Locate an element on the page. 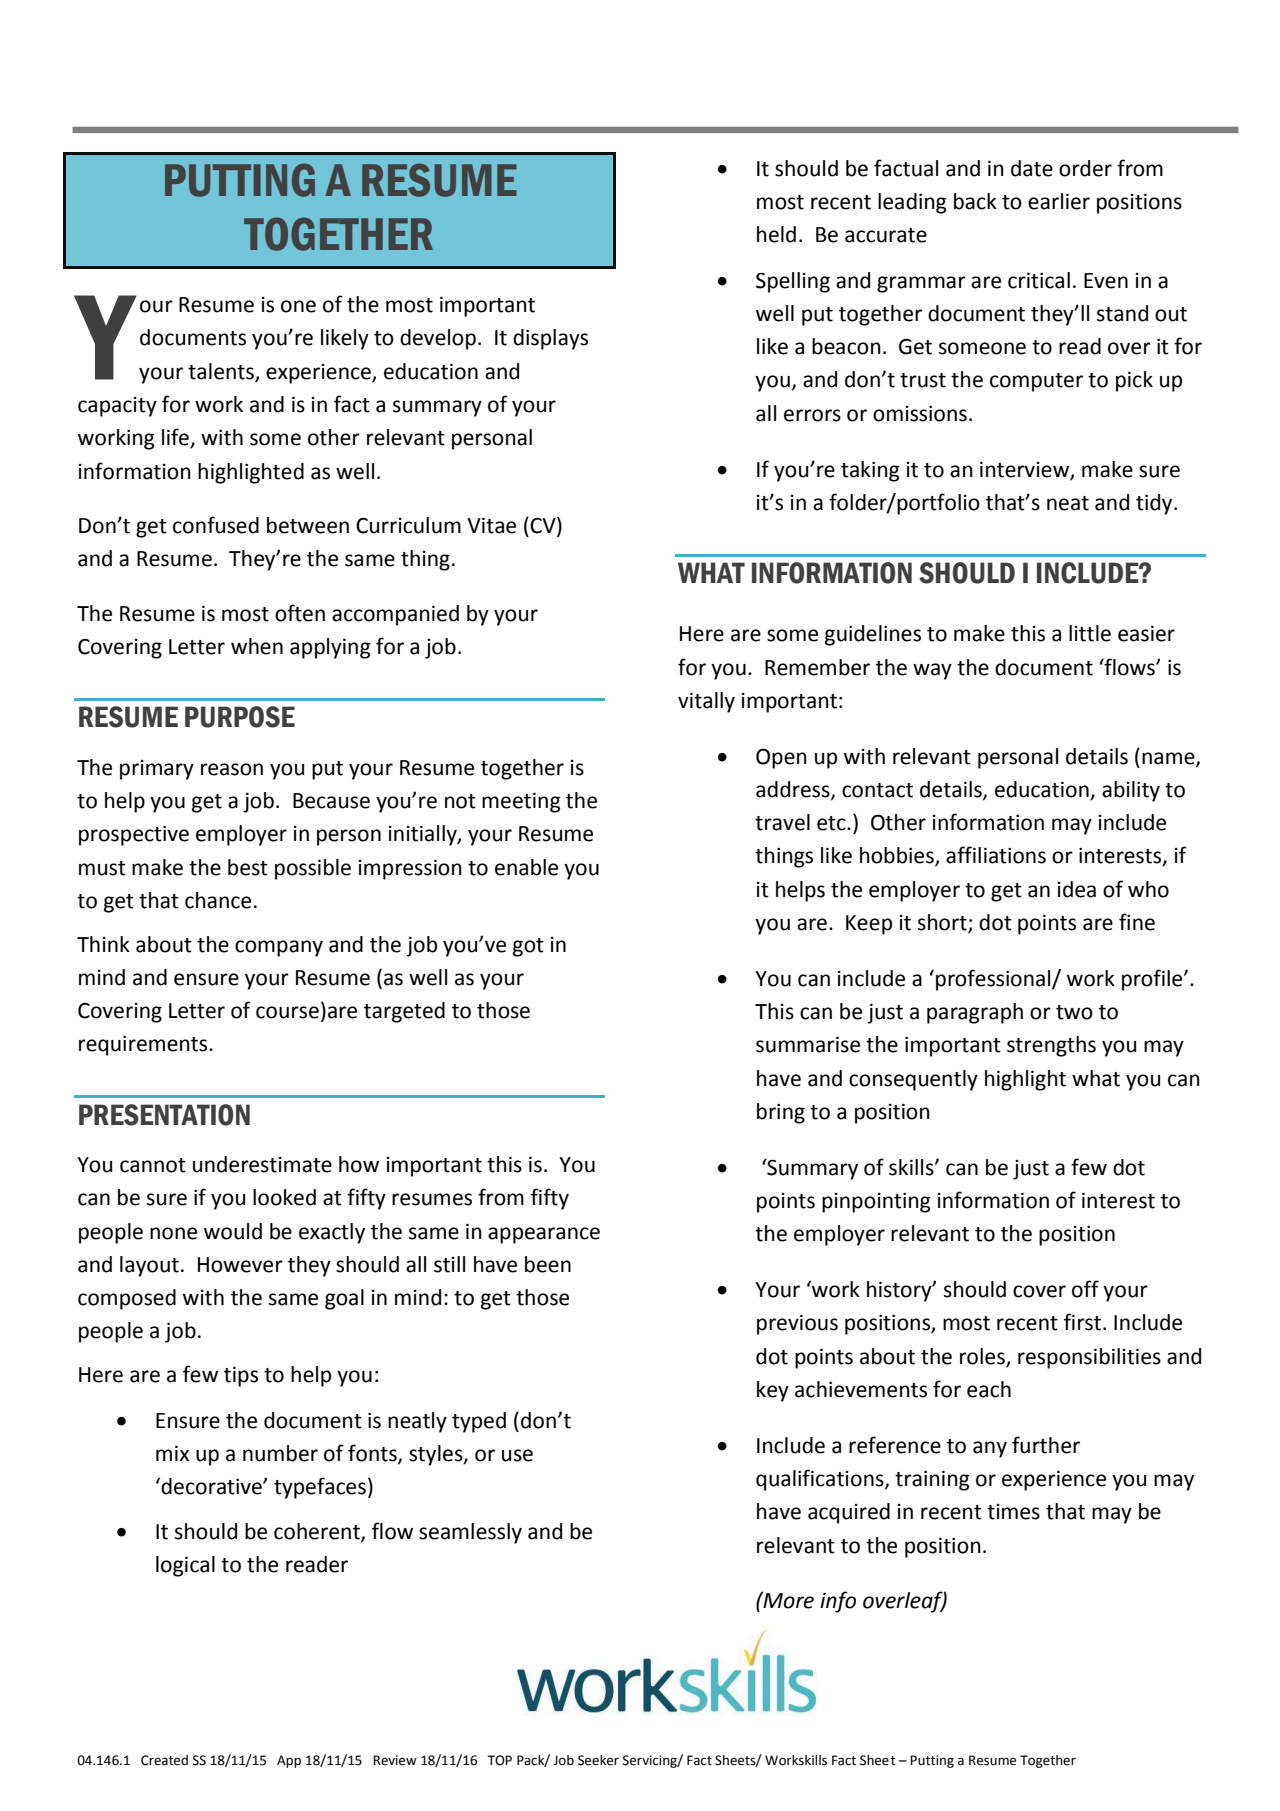 The width and height of the document is (1280, 1811). chance is located at coordinates (218, 900).
